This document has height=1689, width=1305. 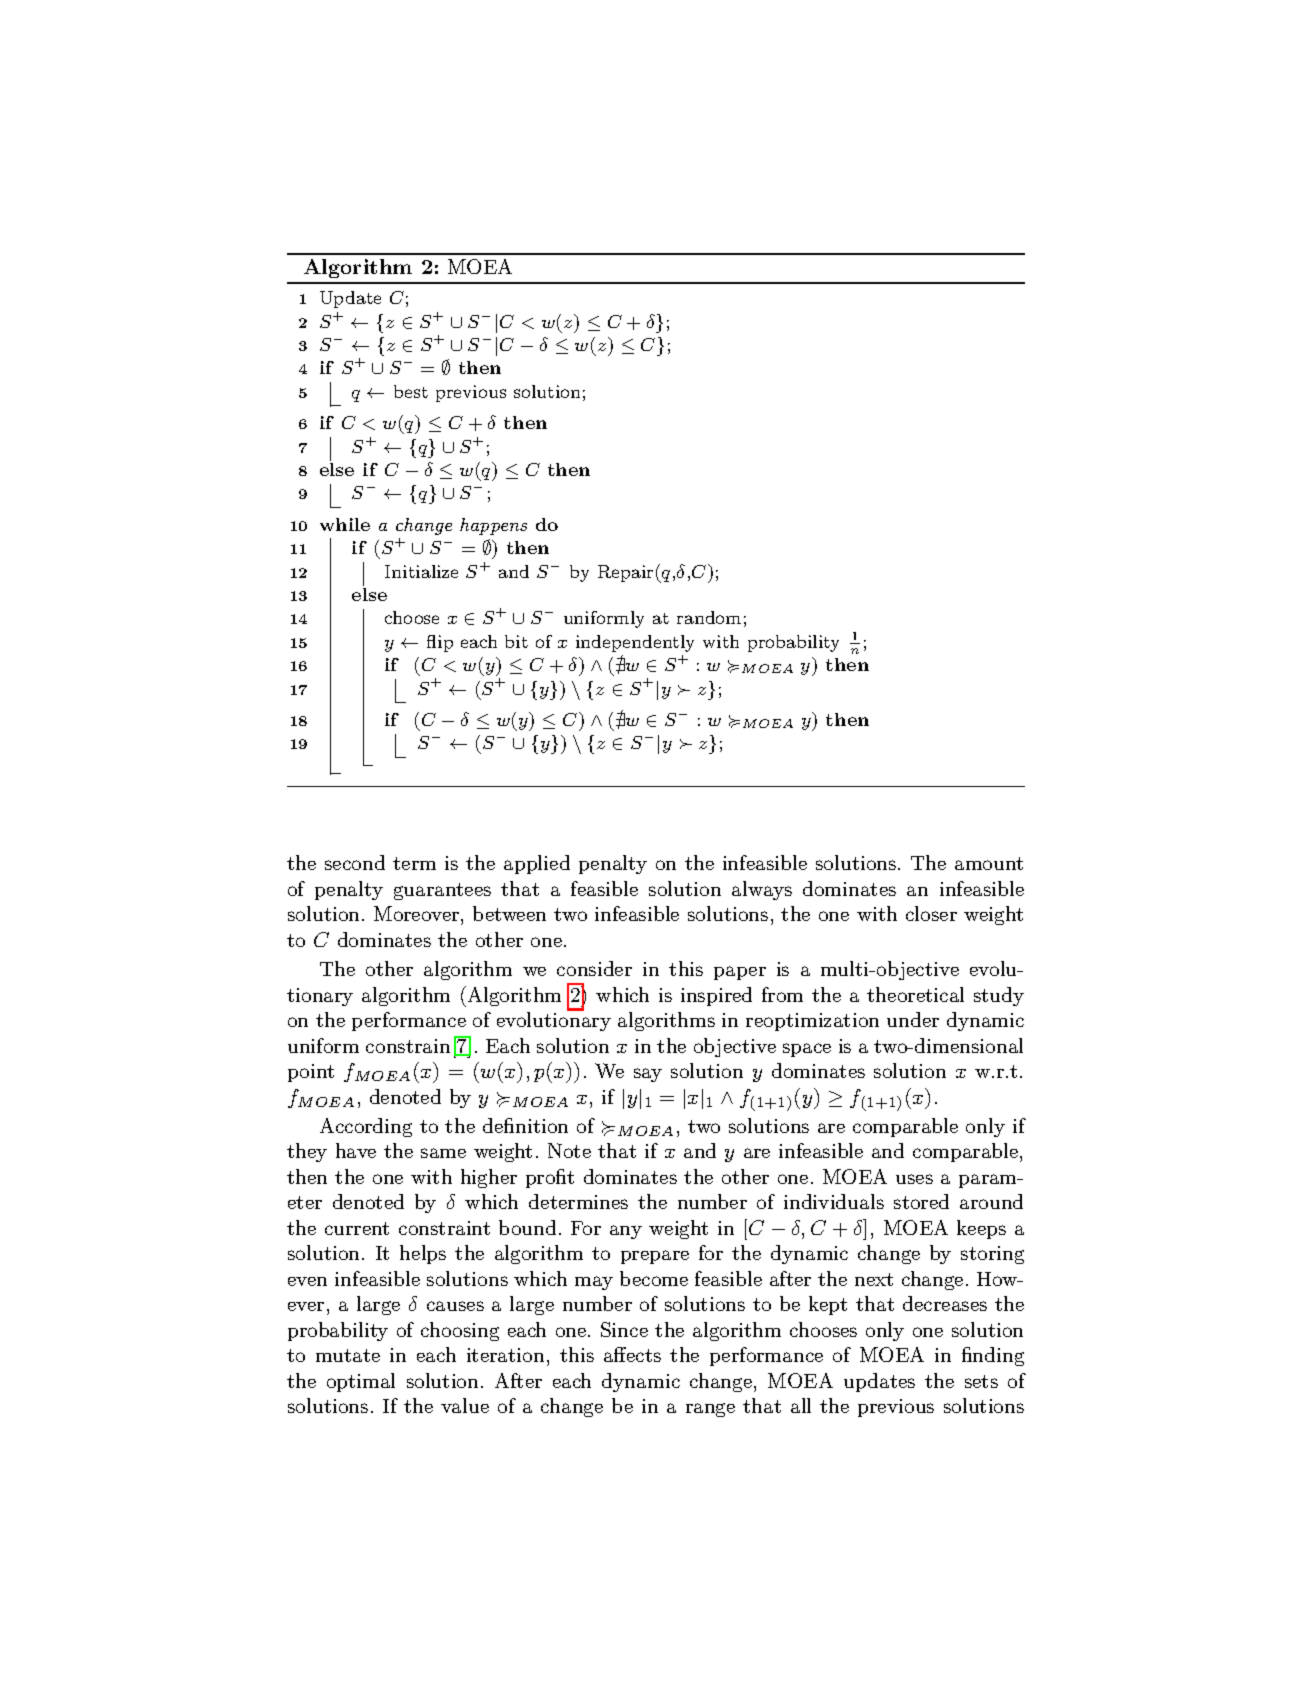 What do you see at coordinates (635, 643) in the document?
I see `independently` at bounding box center [635, 643].
